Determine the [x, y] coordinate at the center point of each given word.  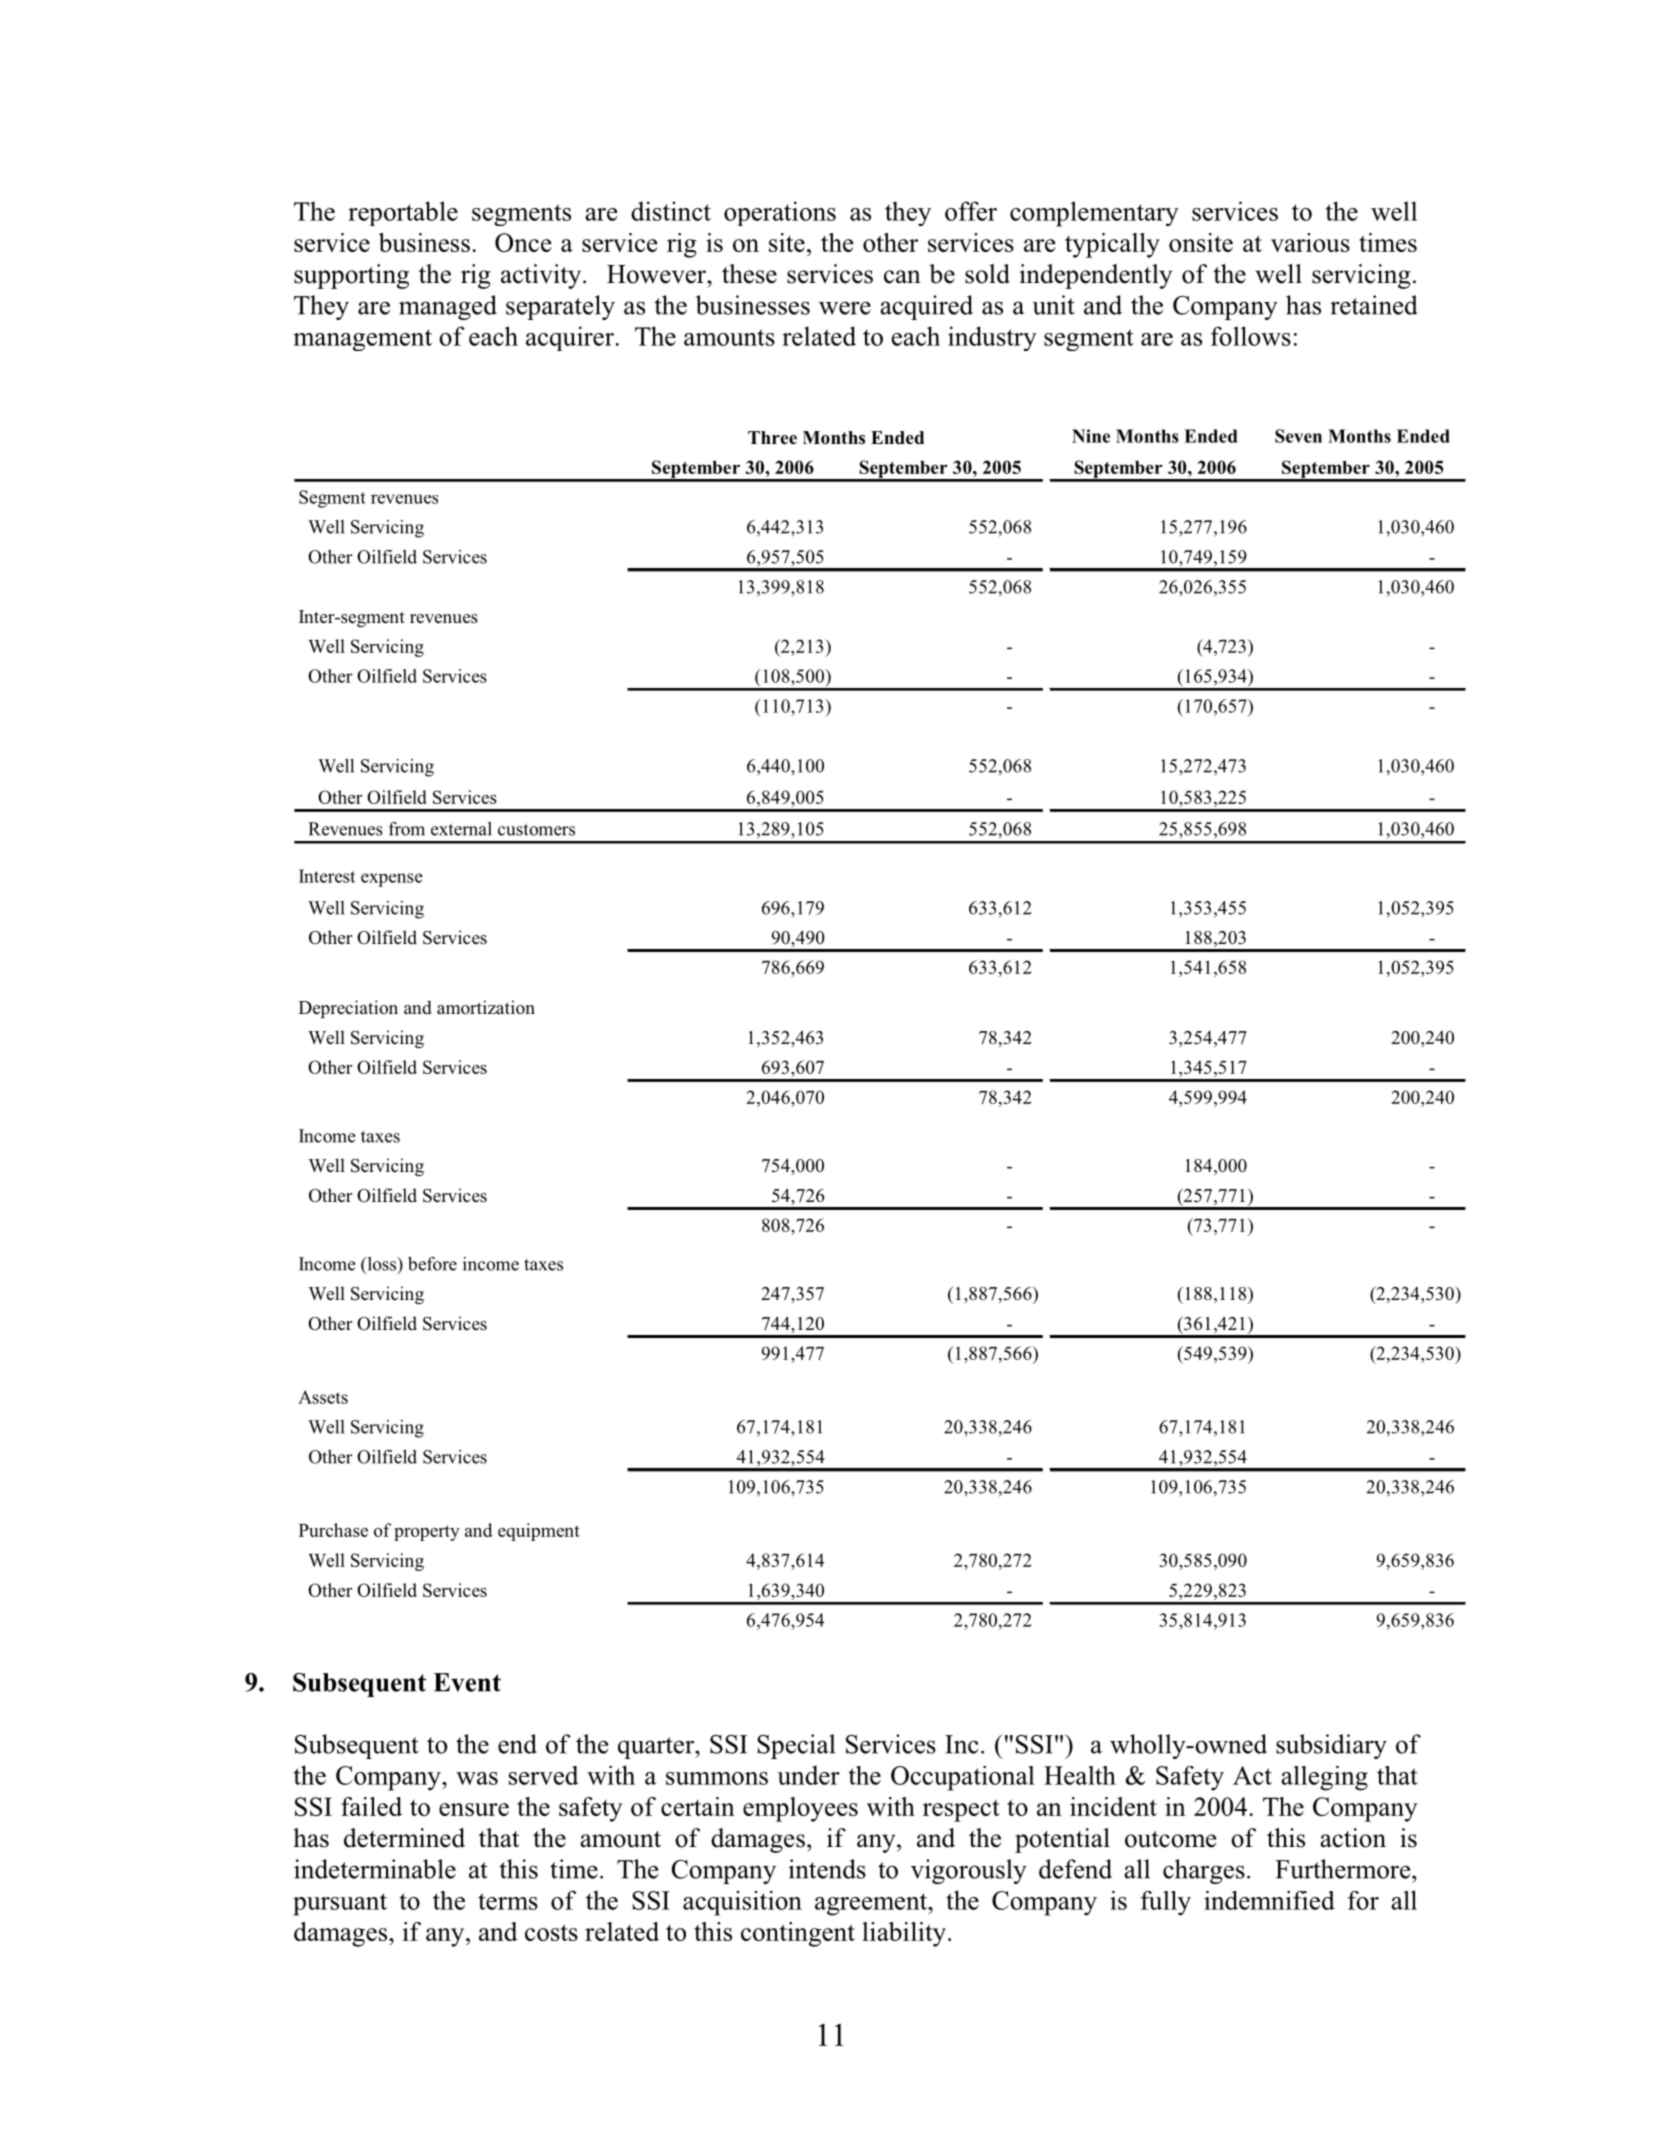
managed [448, 307]
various [1310, 242]
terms [508, 1901]
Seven [1298, 436]
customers [536, 830]
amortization [486, 1007]
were [845, 308]
